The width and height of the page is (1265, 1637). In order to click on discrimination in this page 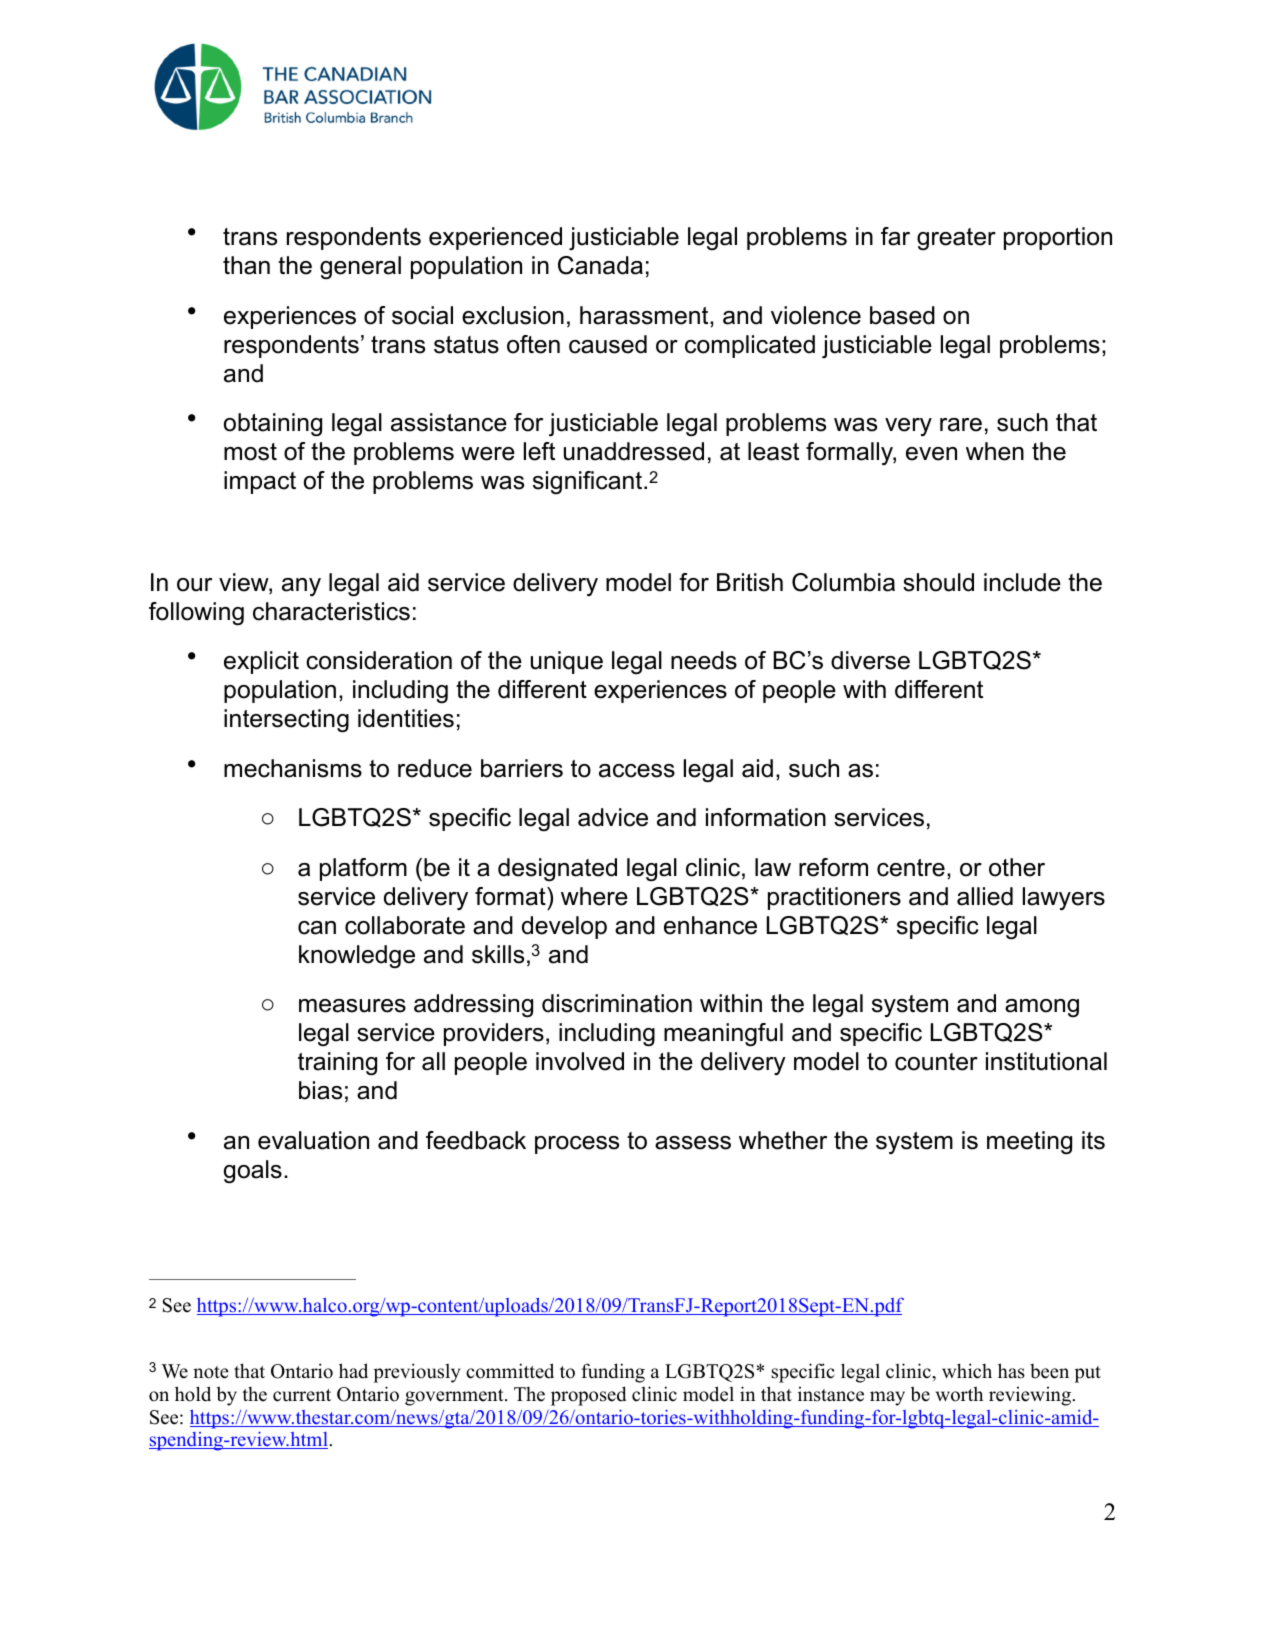, I will do `click(617, 1003)`.
